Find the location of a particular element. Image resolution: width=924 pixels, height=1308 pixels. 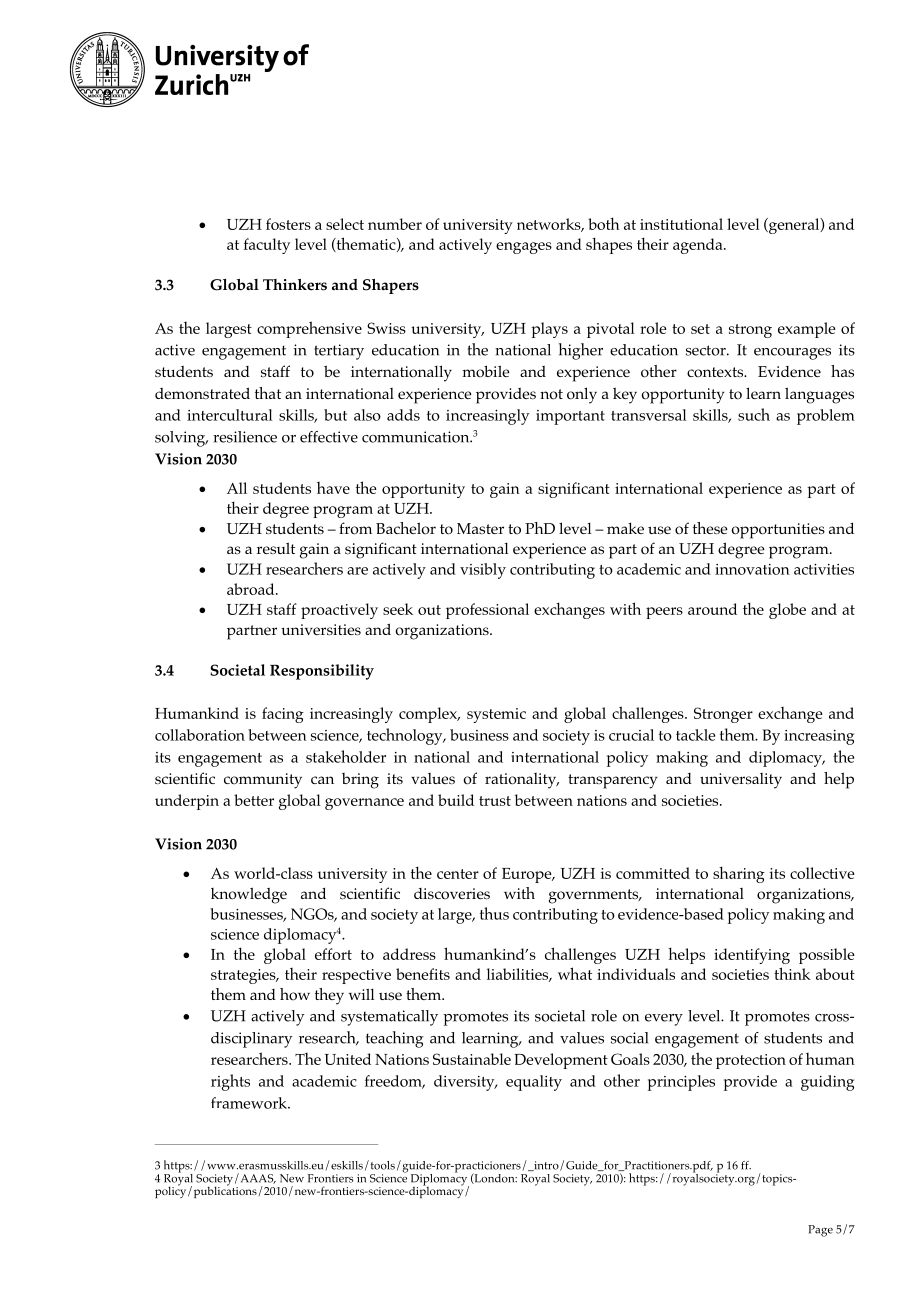

tackle is located at coordinates (695, 735).
